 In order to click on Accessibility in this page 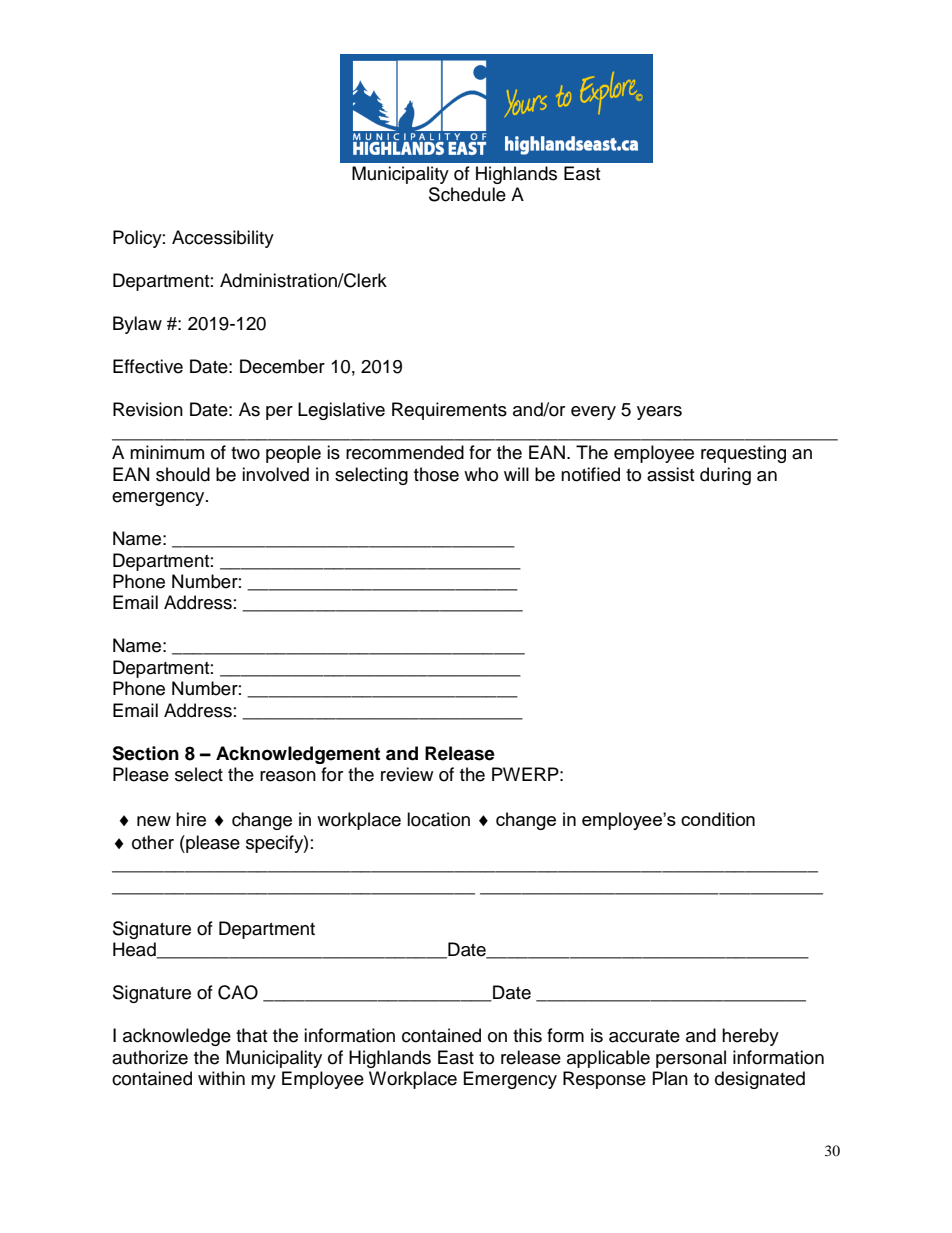, I will do `click(223, 239)`.
